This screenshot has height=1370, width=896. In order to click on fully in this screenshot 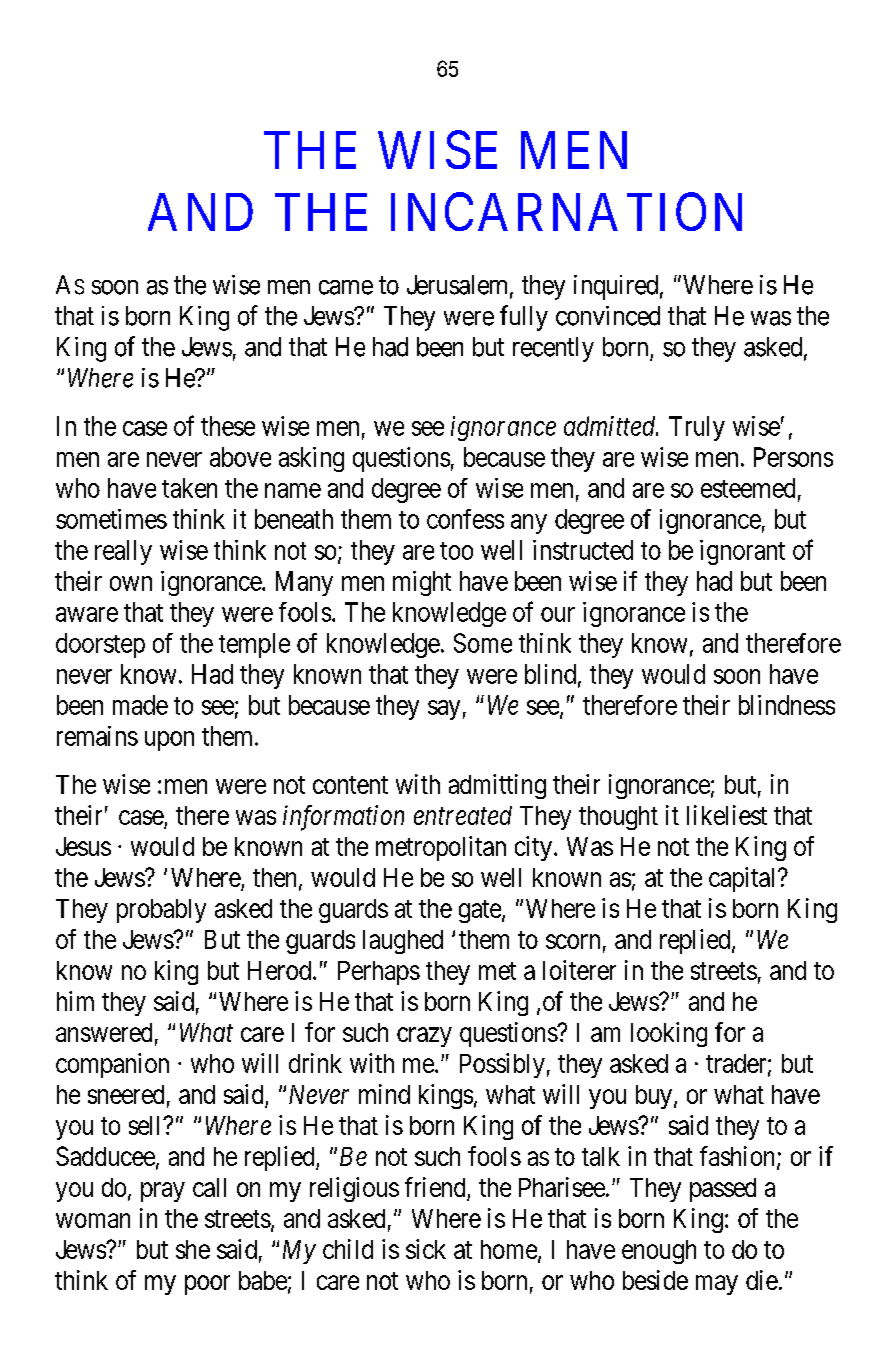, I will do `click(524, 318)`.
